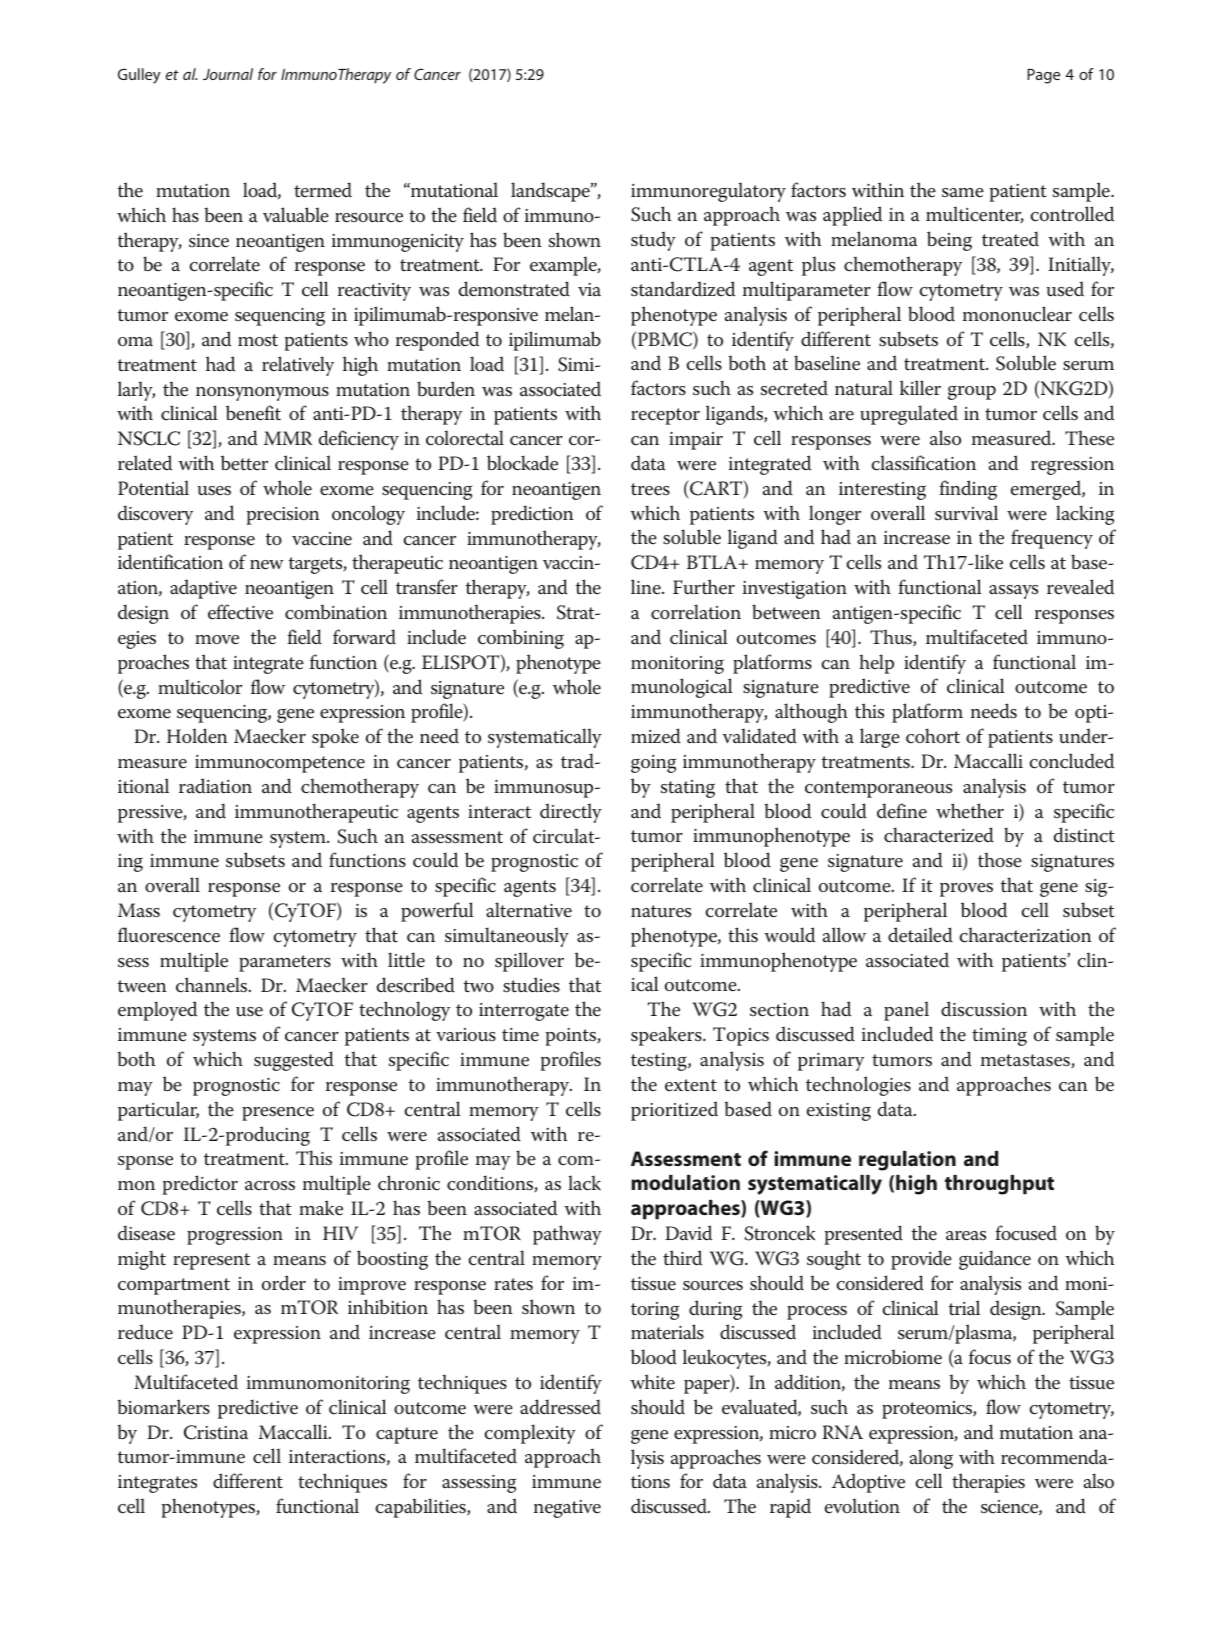 This screenshot has height=1637, width=1232. I want to click on trees, so click(650, 489).
